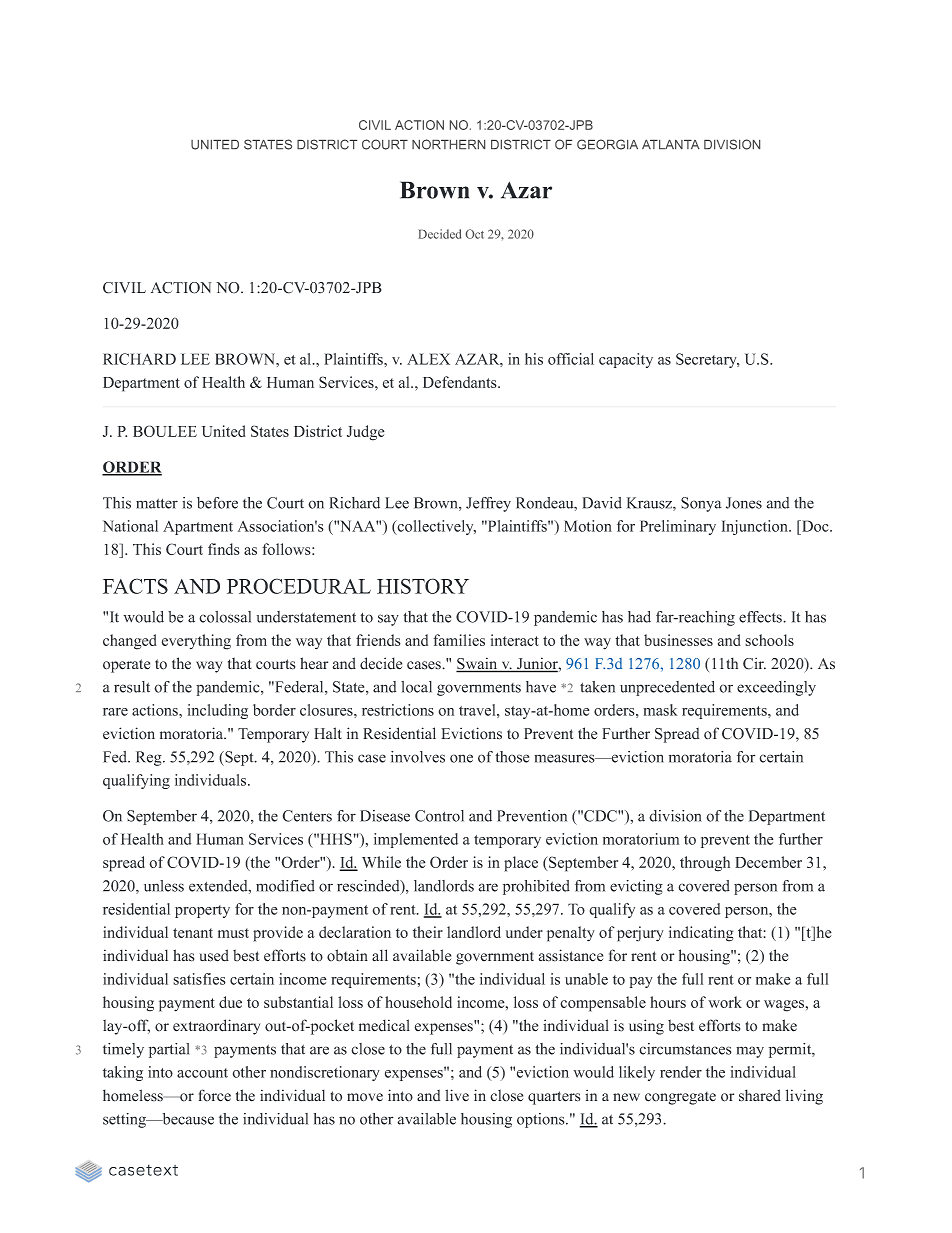 The height and width of the screenshot is (1233, 952). I want to click on ATLANTA, so click(671, 144).
